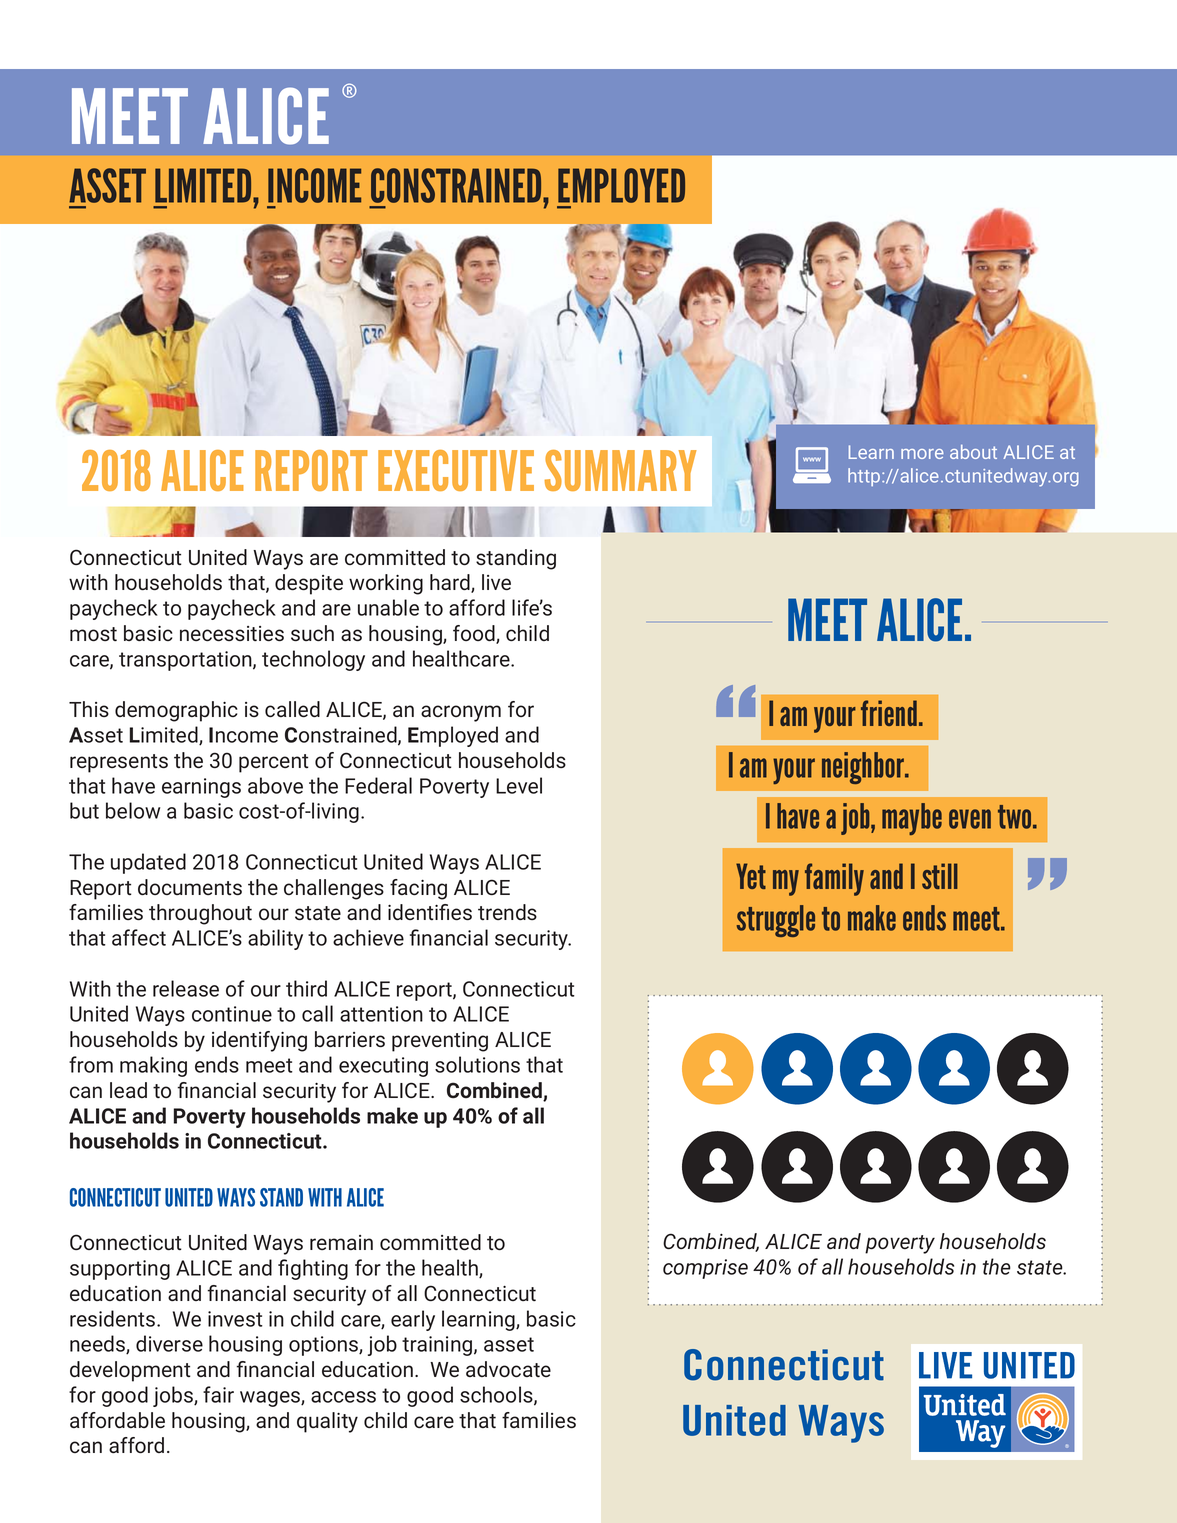 The width and height of the screenshot is (1177, 1523). What do you see at coordinates (201, 788) in the screenshot?
I see `earnings` at bounding box center [201, 788].
